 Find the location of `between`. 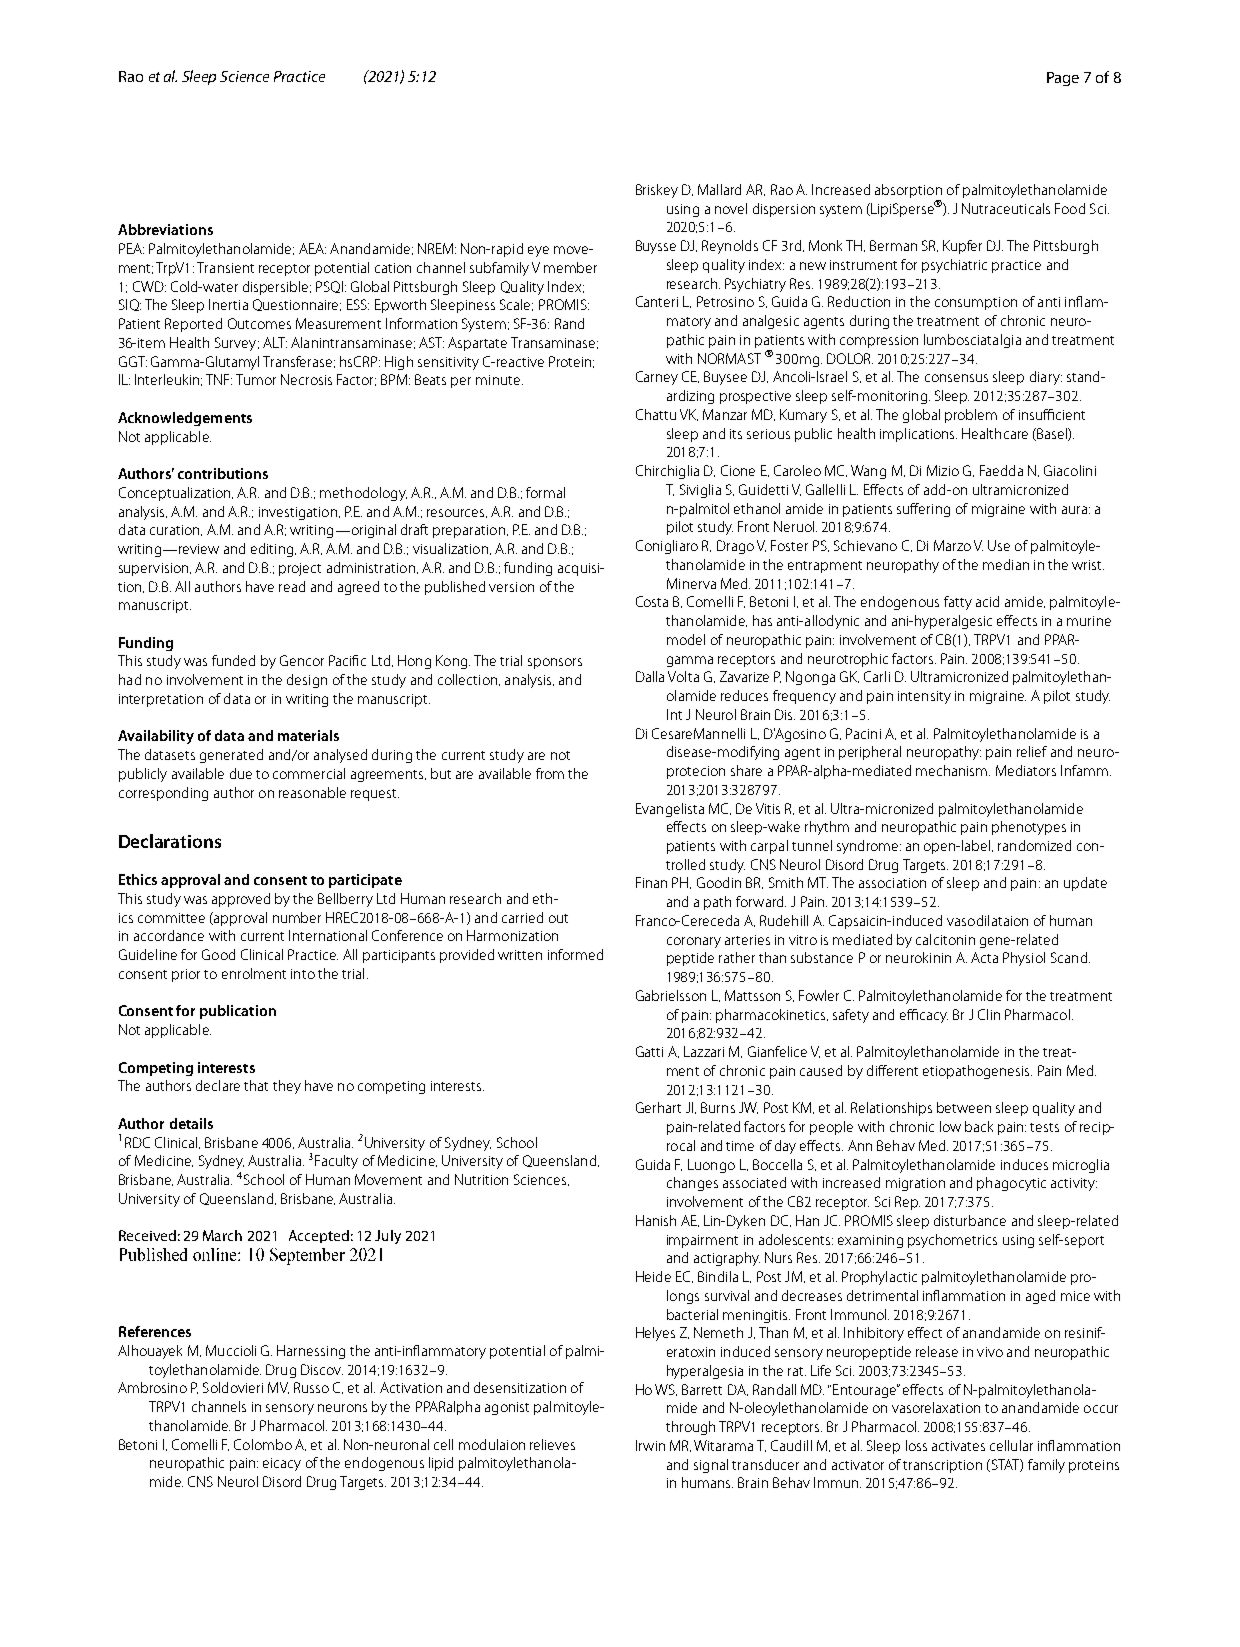

between is located at coordinates (964, 1107).
